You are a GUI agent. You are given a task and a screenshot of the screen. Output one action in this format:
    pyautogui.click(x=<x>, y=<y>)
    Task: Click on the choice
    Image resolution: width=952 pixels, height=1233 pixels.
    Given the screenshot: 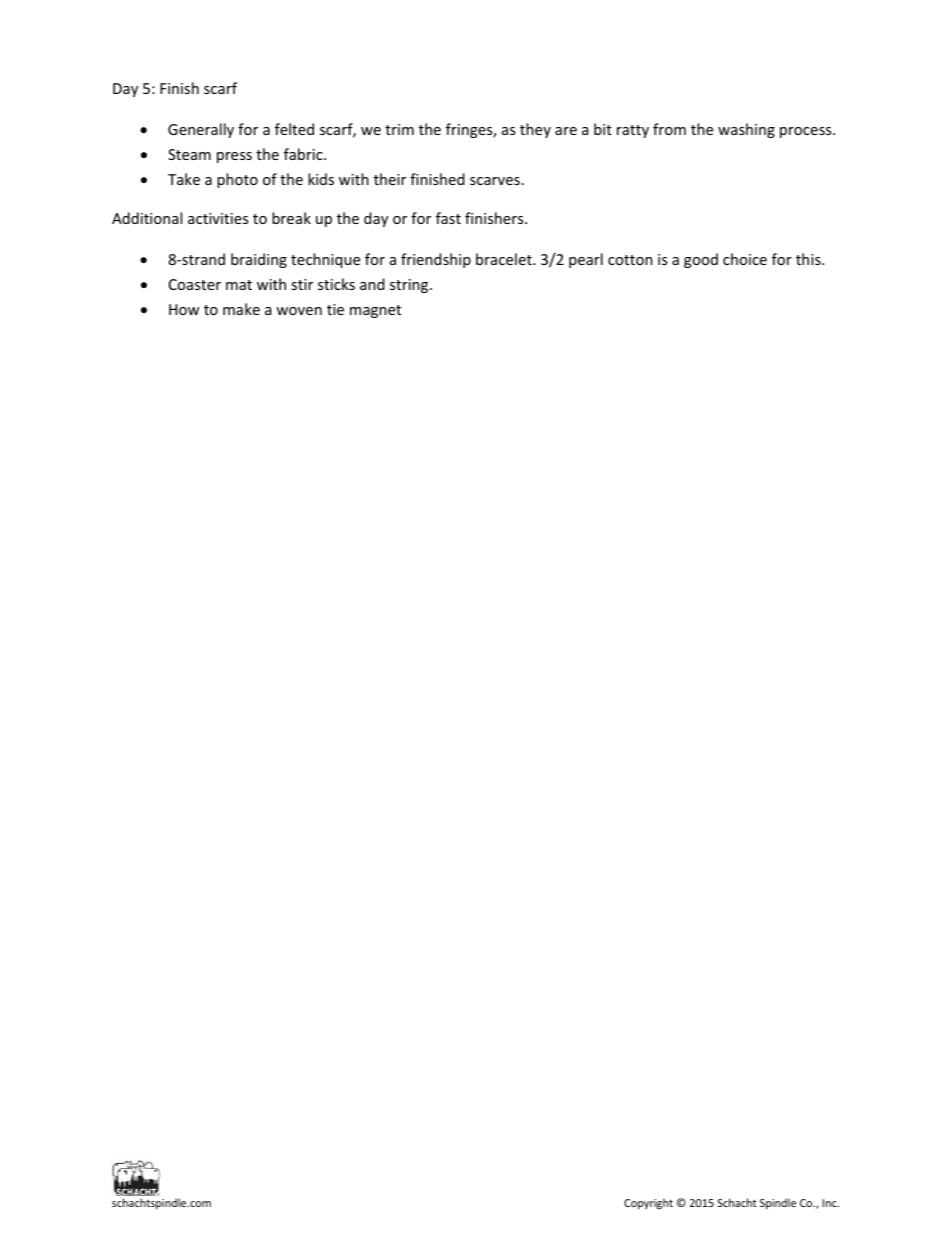 What is the action you would take?
    pyautogui.click(x=745, y=259)
